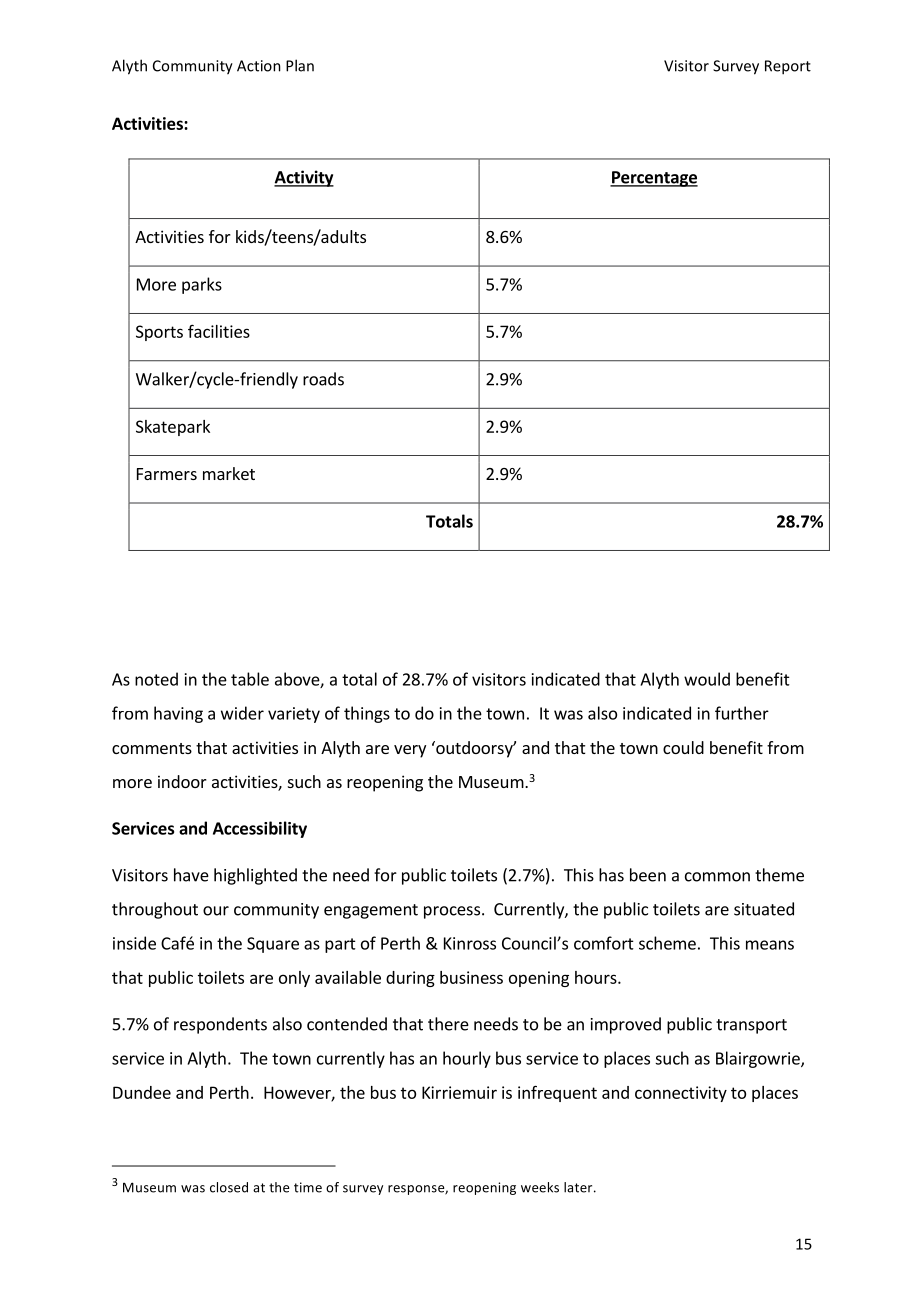 This screenshot has height=1309, width=924. Describe the element at coordinates (788, 67) in the screenshot. I see `Report` at that location.
